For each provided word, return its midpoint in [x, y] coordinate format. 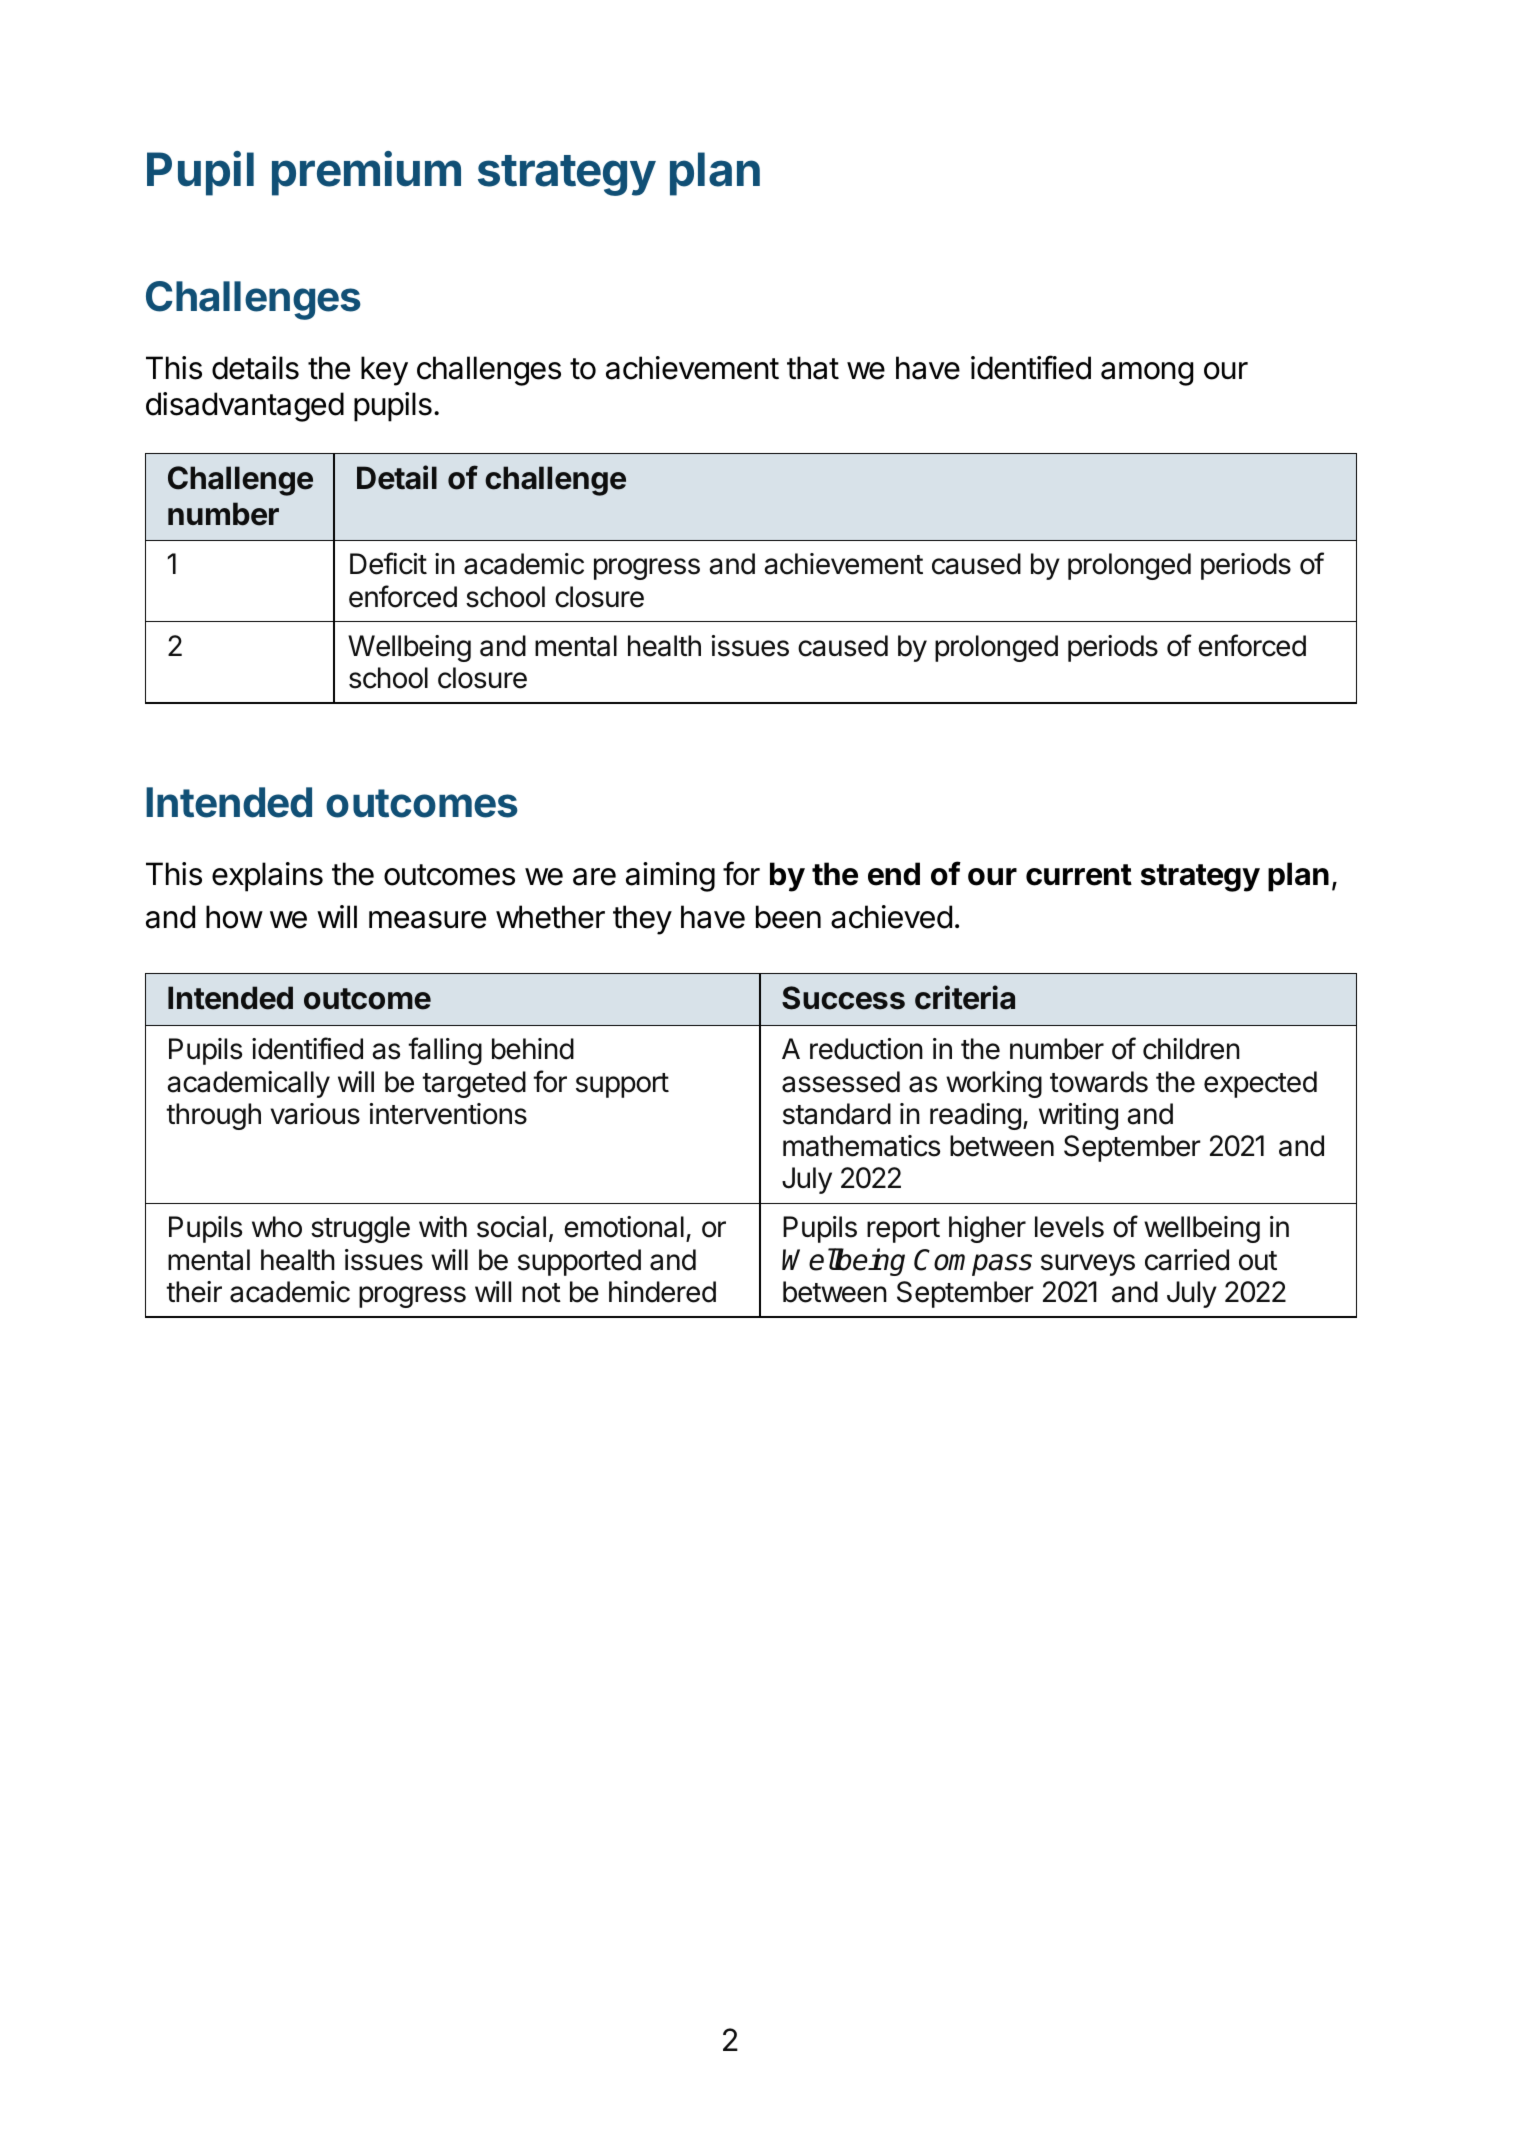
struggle [360, 1229]
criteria [965, 997]
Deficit [388, 563]
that [813, 368]
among [1147, 374]
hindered [662, 1292]
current [1079, 875]
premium [366, 173]
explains [267, 877]
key [384, 371]
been [788, 917]
